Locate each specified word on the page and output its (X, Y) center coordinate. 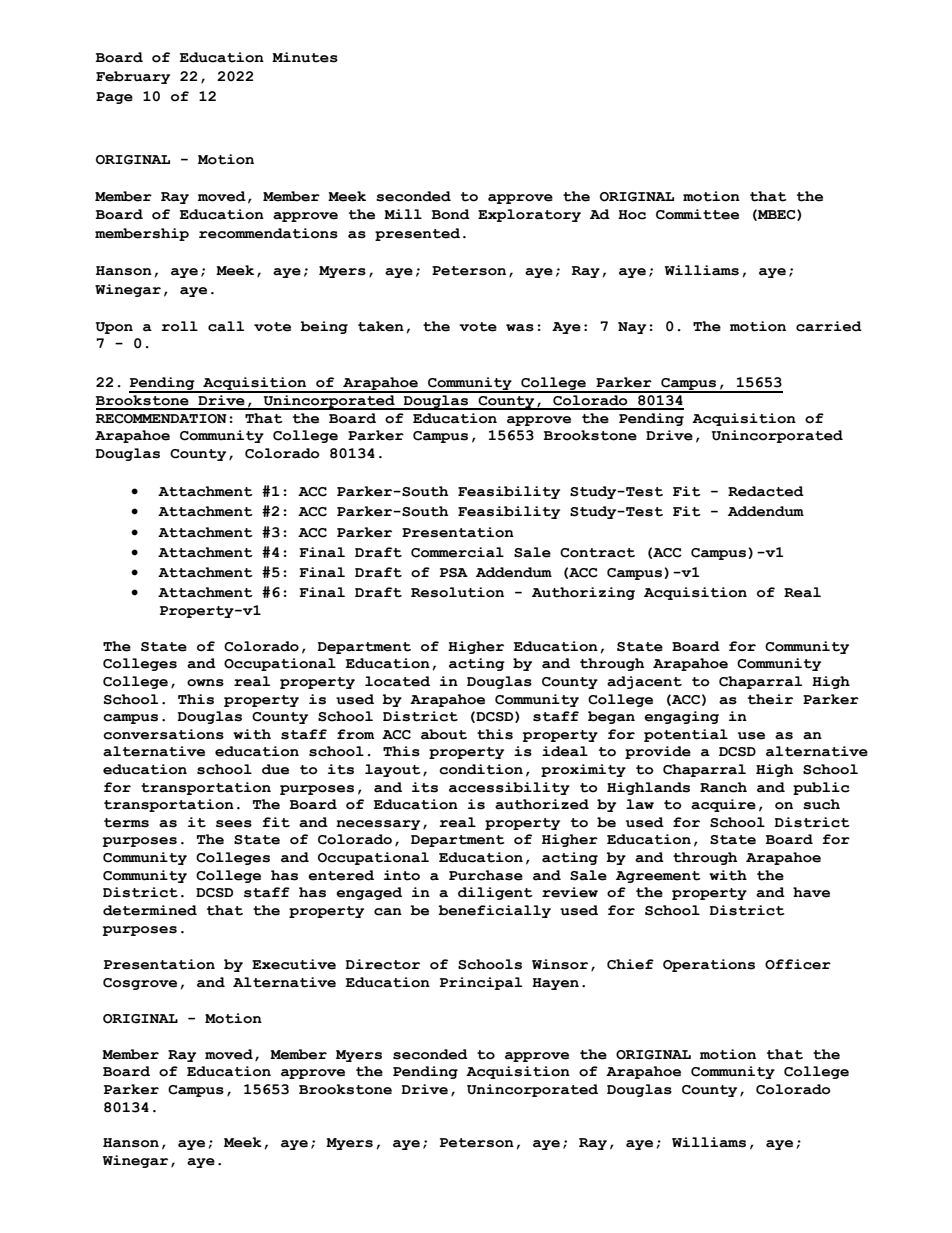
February (133, 77)
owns (205, 683)
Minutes (305, 57)
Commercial (457, 552)
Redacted (766, 491)
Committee (697, 214)
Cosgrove (140, 984)
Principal (481, 983)
